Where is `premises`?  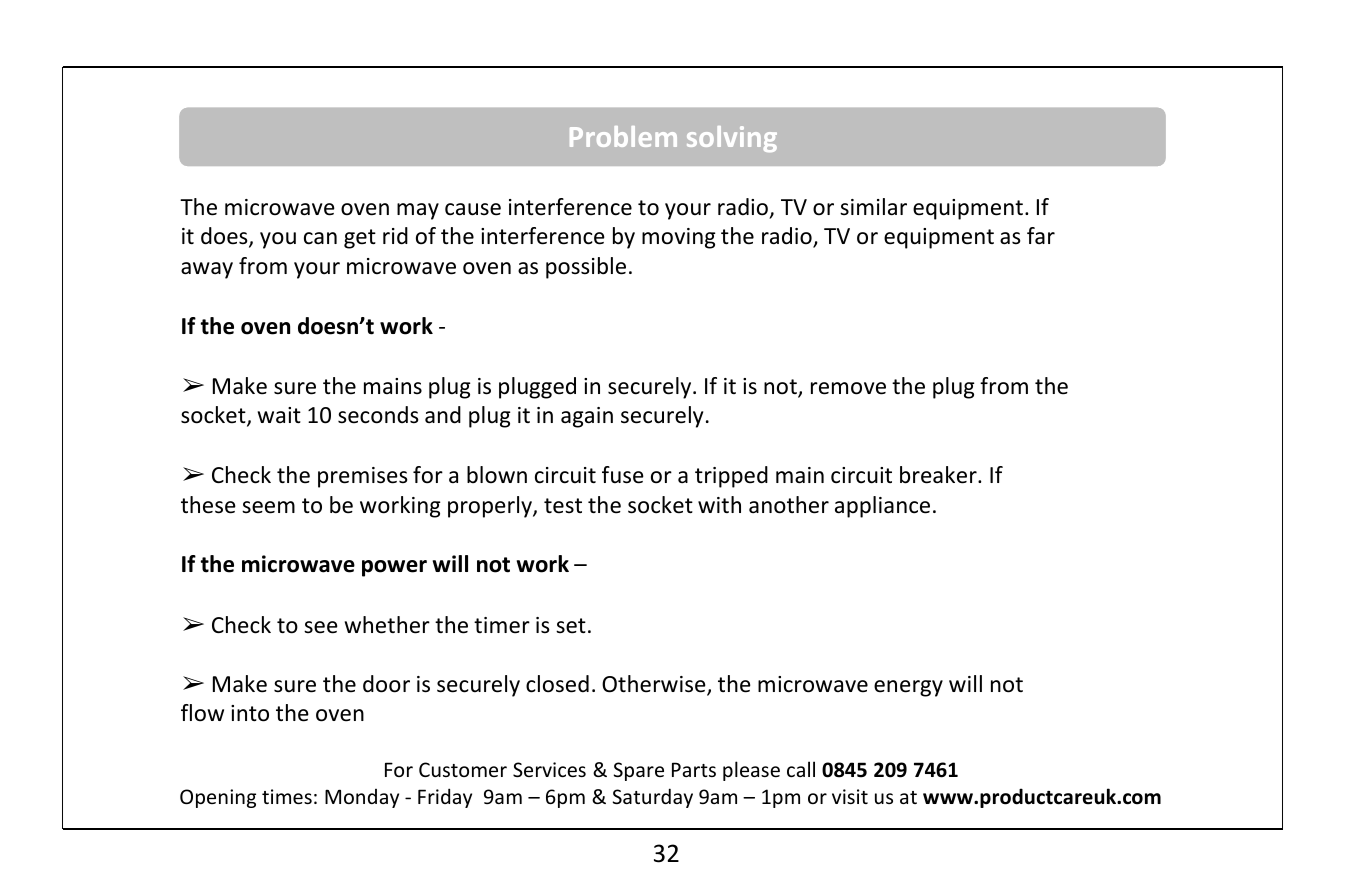
premises is located at coordinates (363, 477).
